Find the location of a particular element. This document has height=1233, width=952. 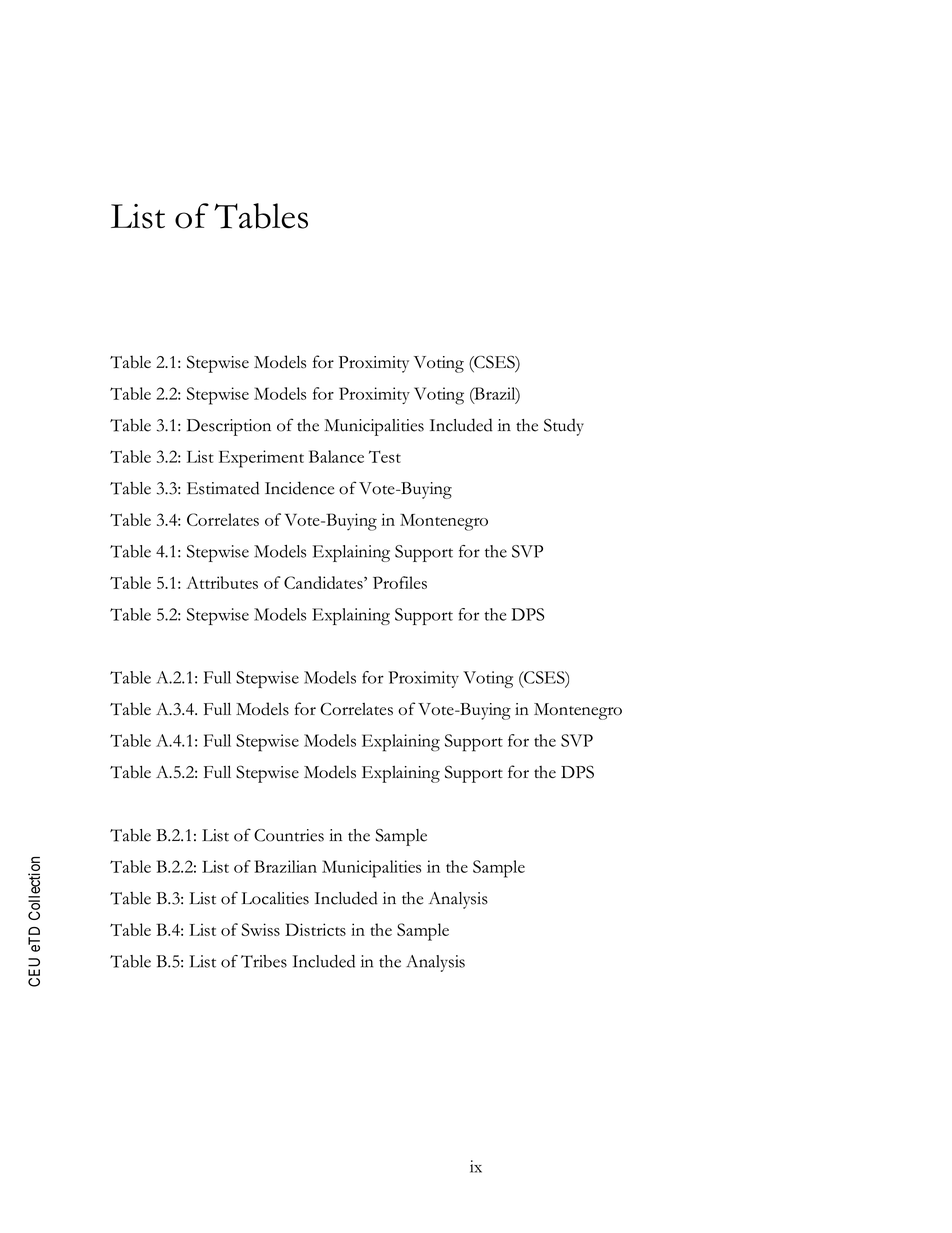

Districts is located at coordinates (315, 929).
